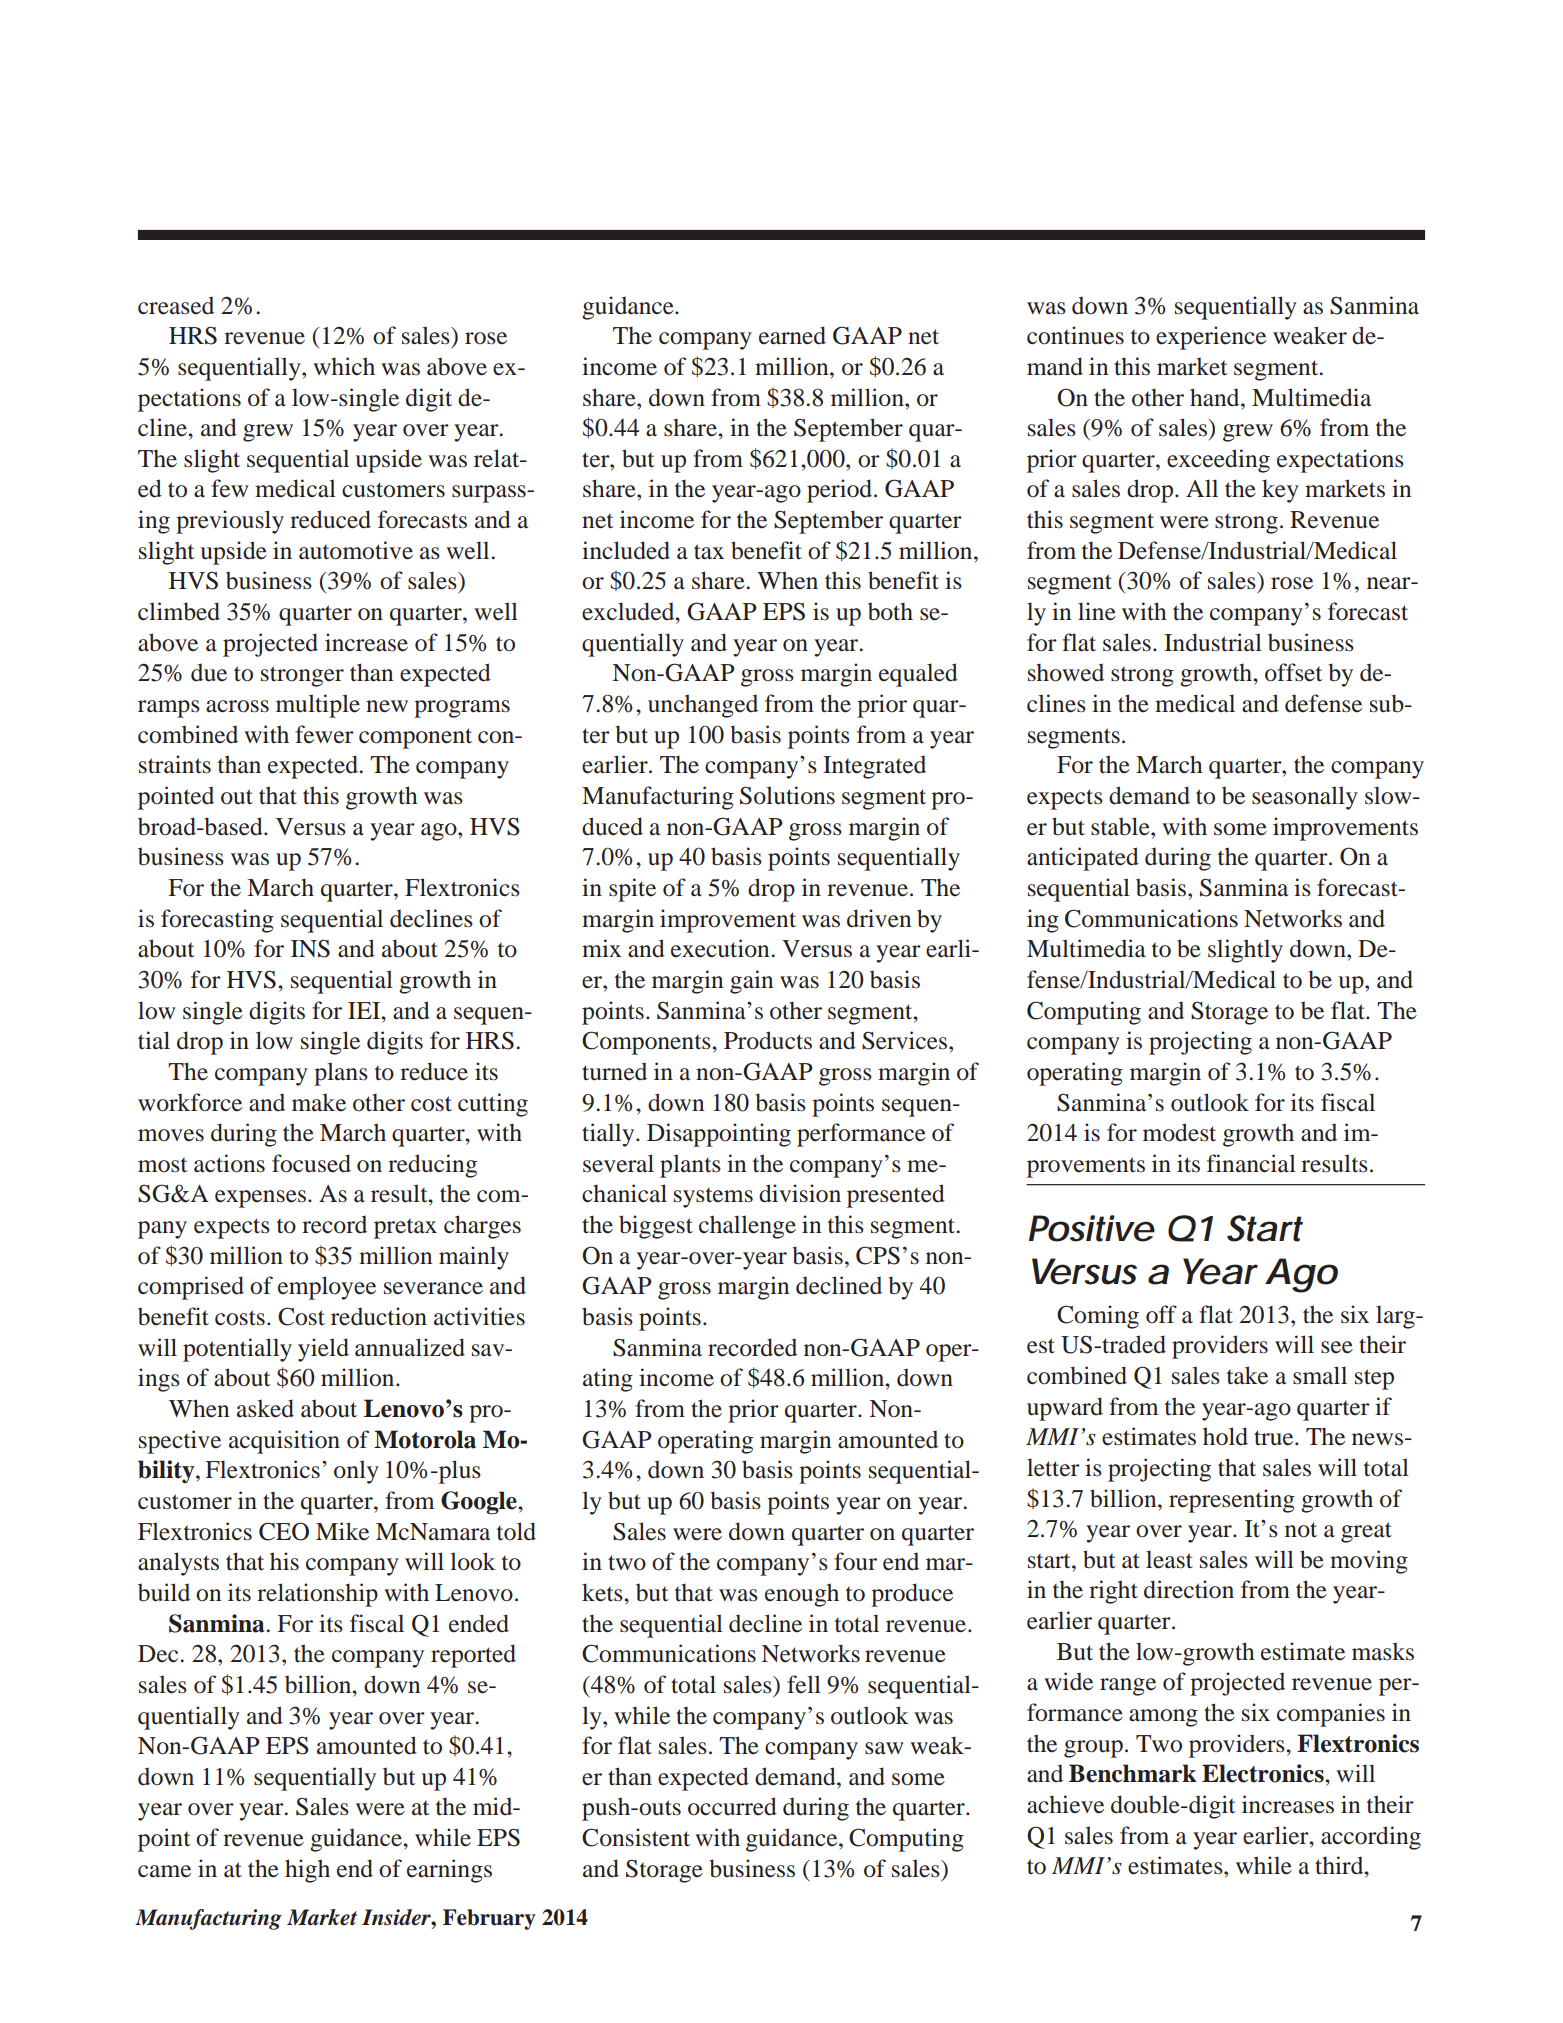 This image has height=2023, width=1563. Describe the element at coordinates (356, 1472) in the image. I see `only` at that location.
